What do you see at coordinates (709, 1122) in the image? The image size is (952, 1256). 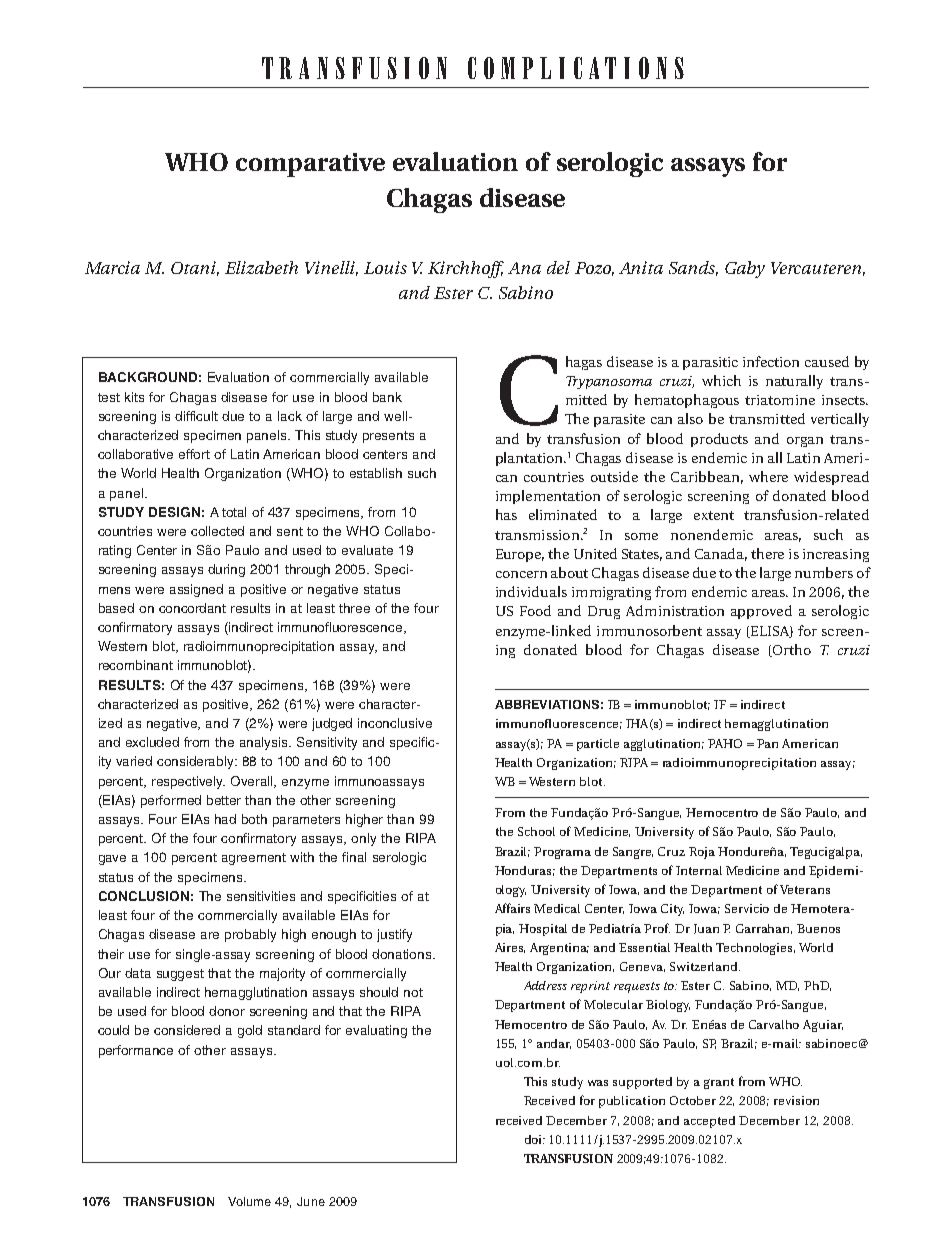 I see `accepted` at bounding box center [709, 1122].
